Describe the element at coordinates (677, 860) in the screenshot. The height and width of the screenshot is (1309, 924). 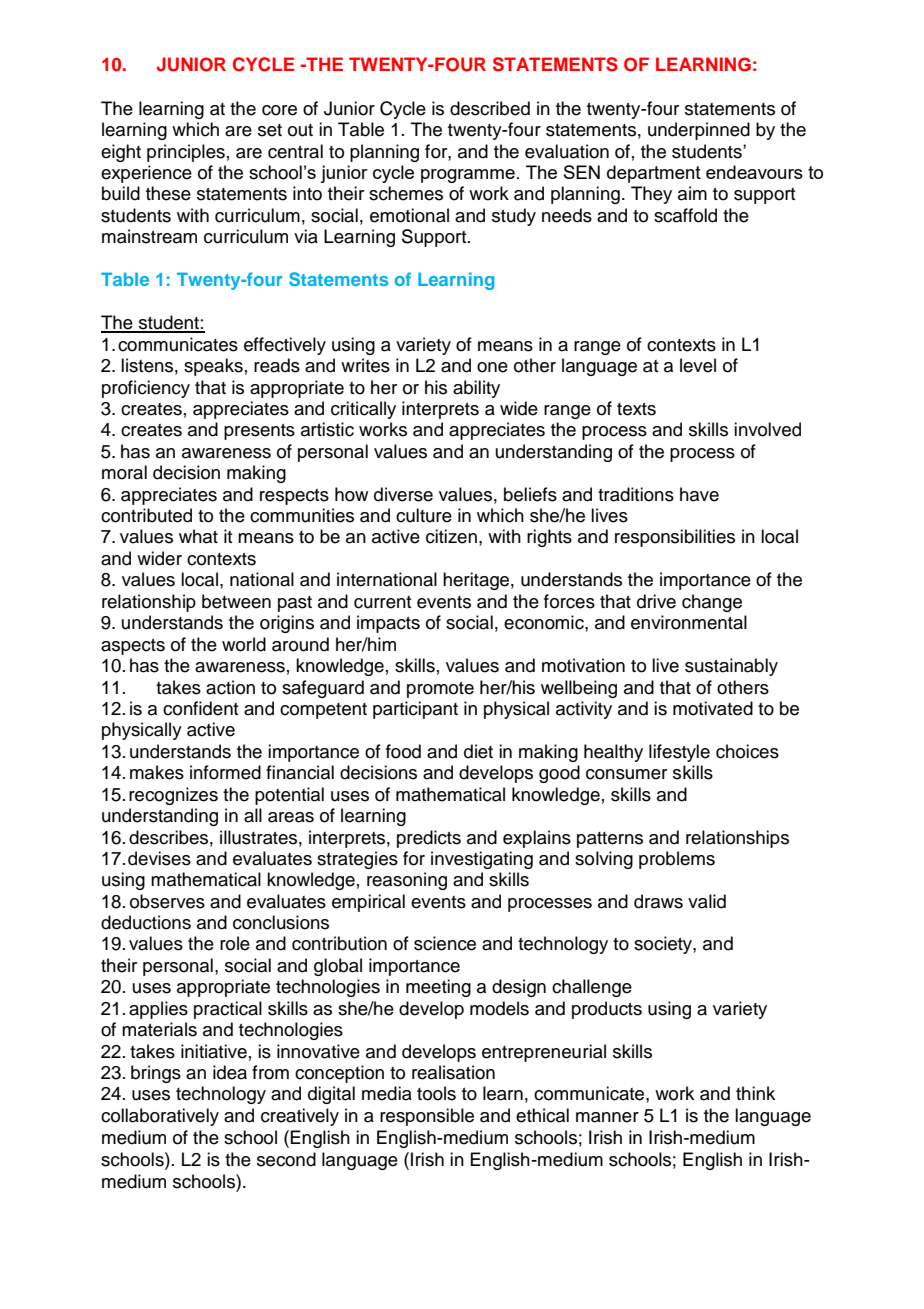
I see `problems` at that location.
